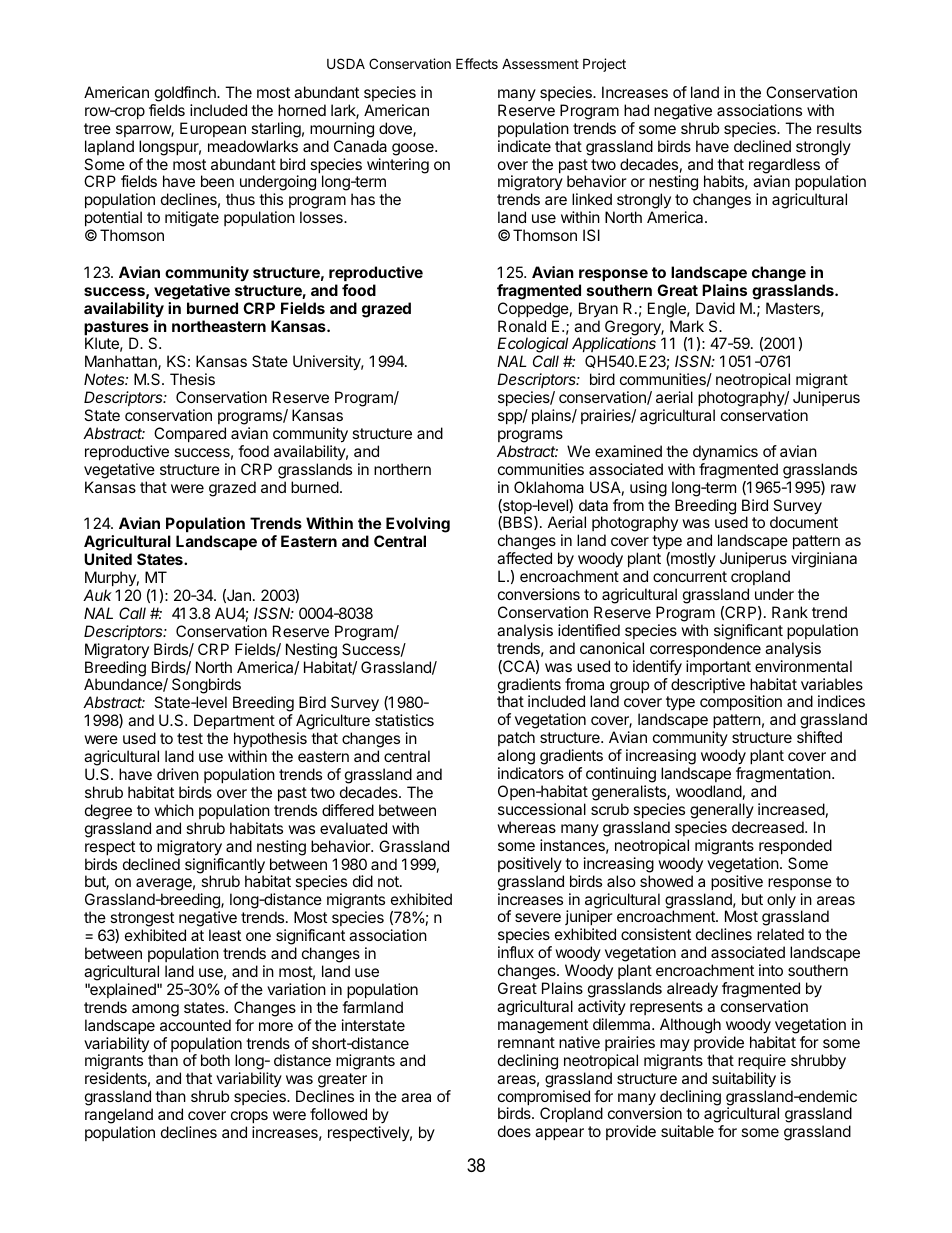 The image size is (952, 1233). What do you see at coordinates (524, 558) in the screenshot?
I see `affected` at bounding box center [524, 558].
